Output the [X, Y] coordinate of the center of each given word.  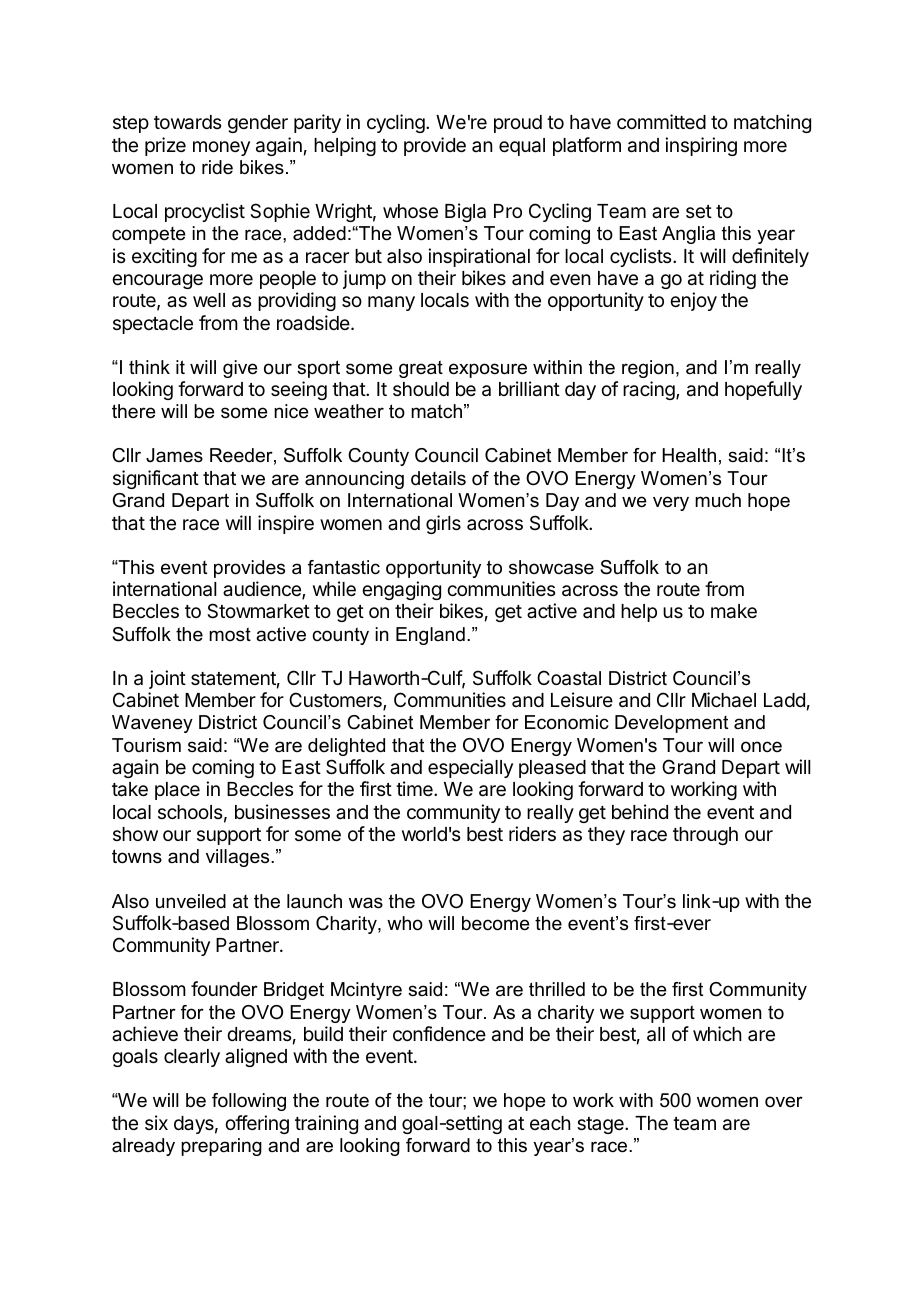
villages [239, 858]
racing [650, 390]
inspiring [701, 146]
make [734, 611]
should [421, 389]
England [430, 636]
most [230, 634]
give [240, 369]
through [705, 836]
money [221, 148]
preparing [221, 1147]
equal [522, 147]
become [495, 923]
